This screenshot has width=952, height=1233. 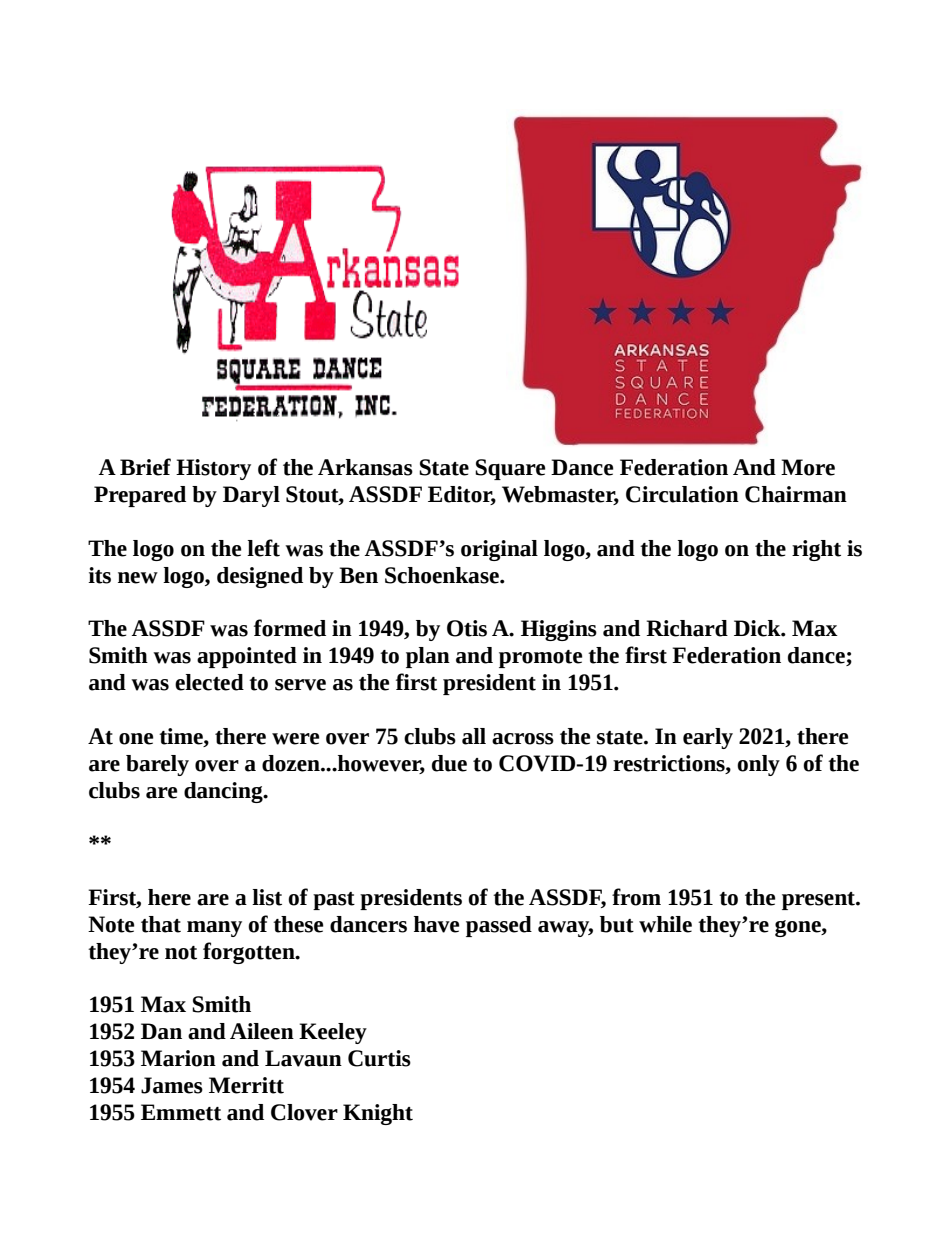 What do you see at coordinates (510, 469) in the screenshot?
I see `Square` at bounding box center [510, 469].
